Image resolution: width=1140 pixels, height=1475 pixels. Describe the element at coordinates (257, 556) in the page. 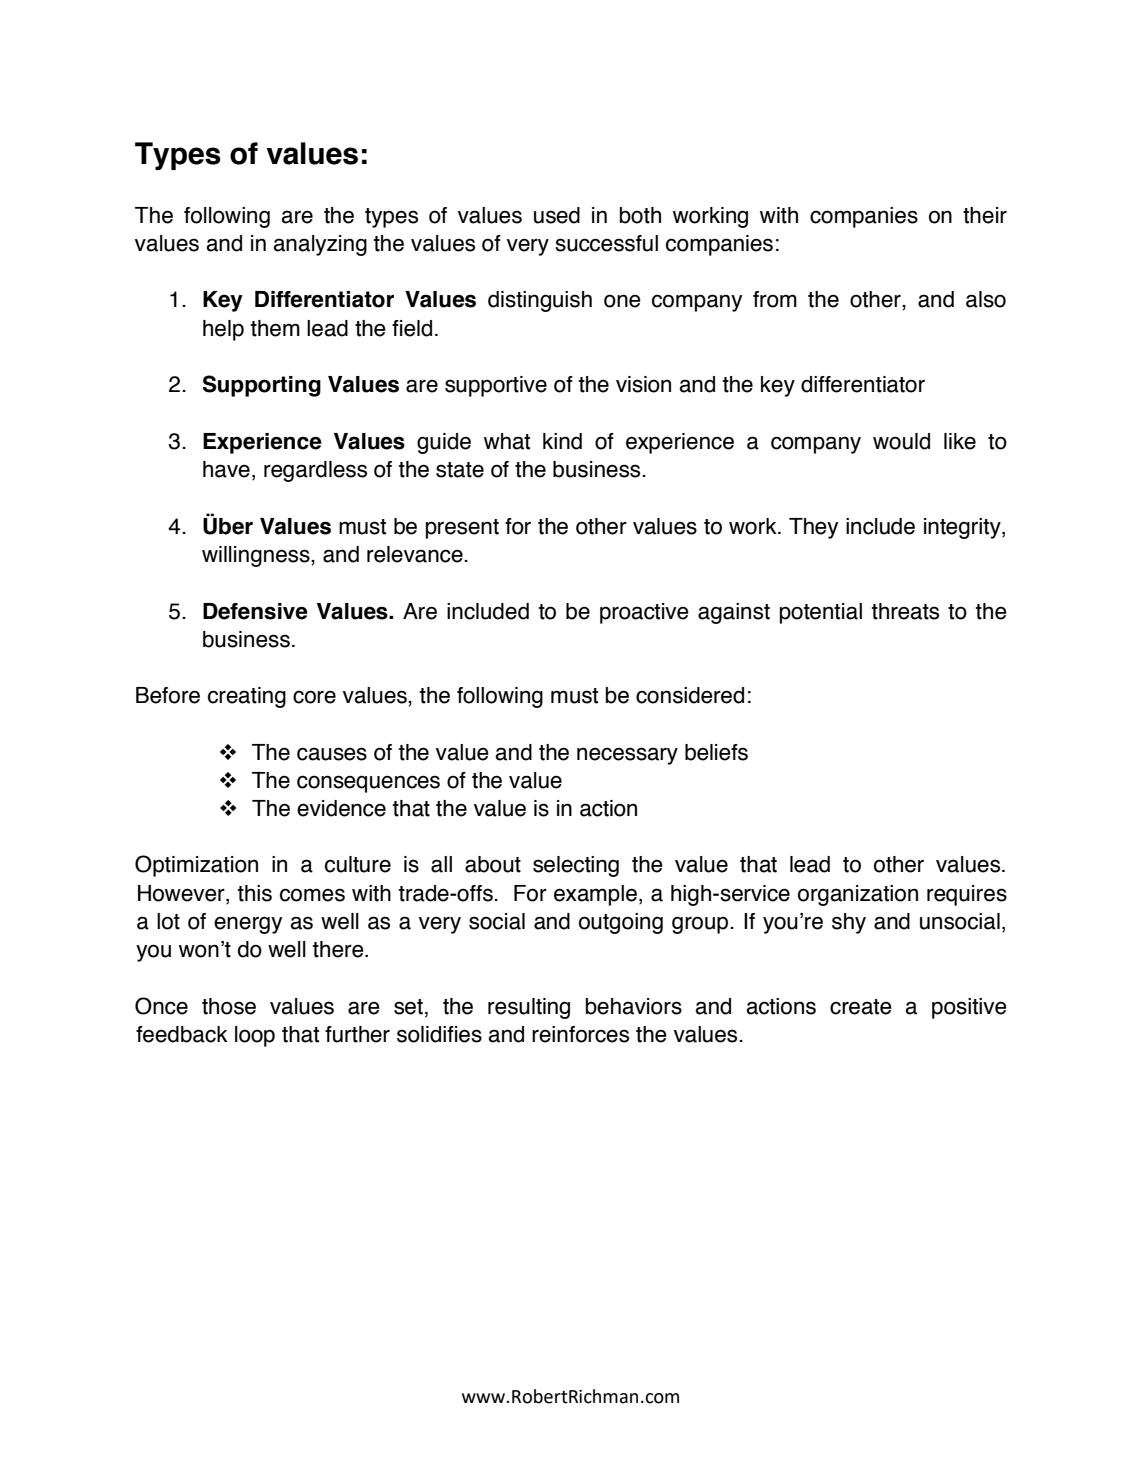

I see `willingness` at that location.
